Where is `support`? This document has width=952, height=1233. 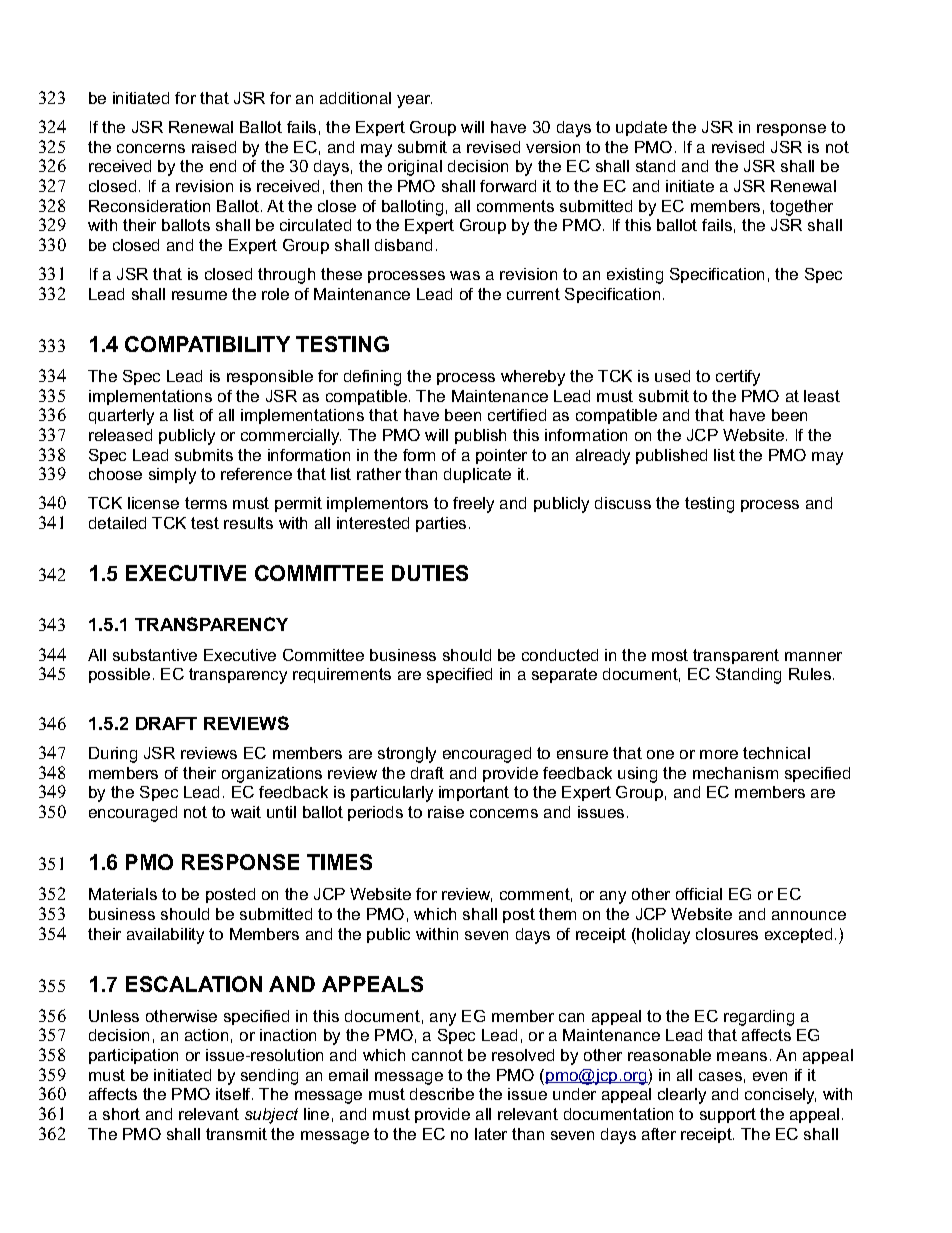
support is located at coordinates (728, 1115).
